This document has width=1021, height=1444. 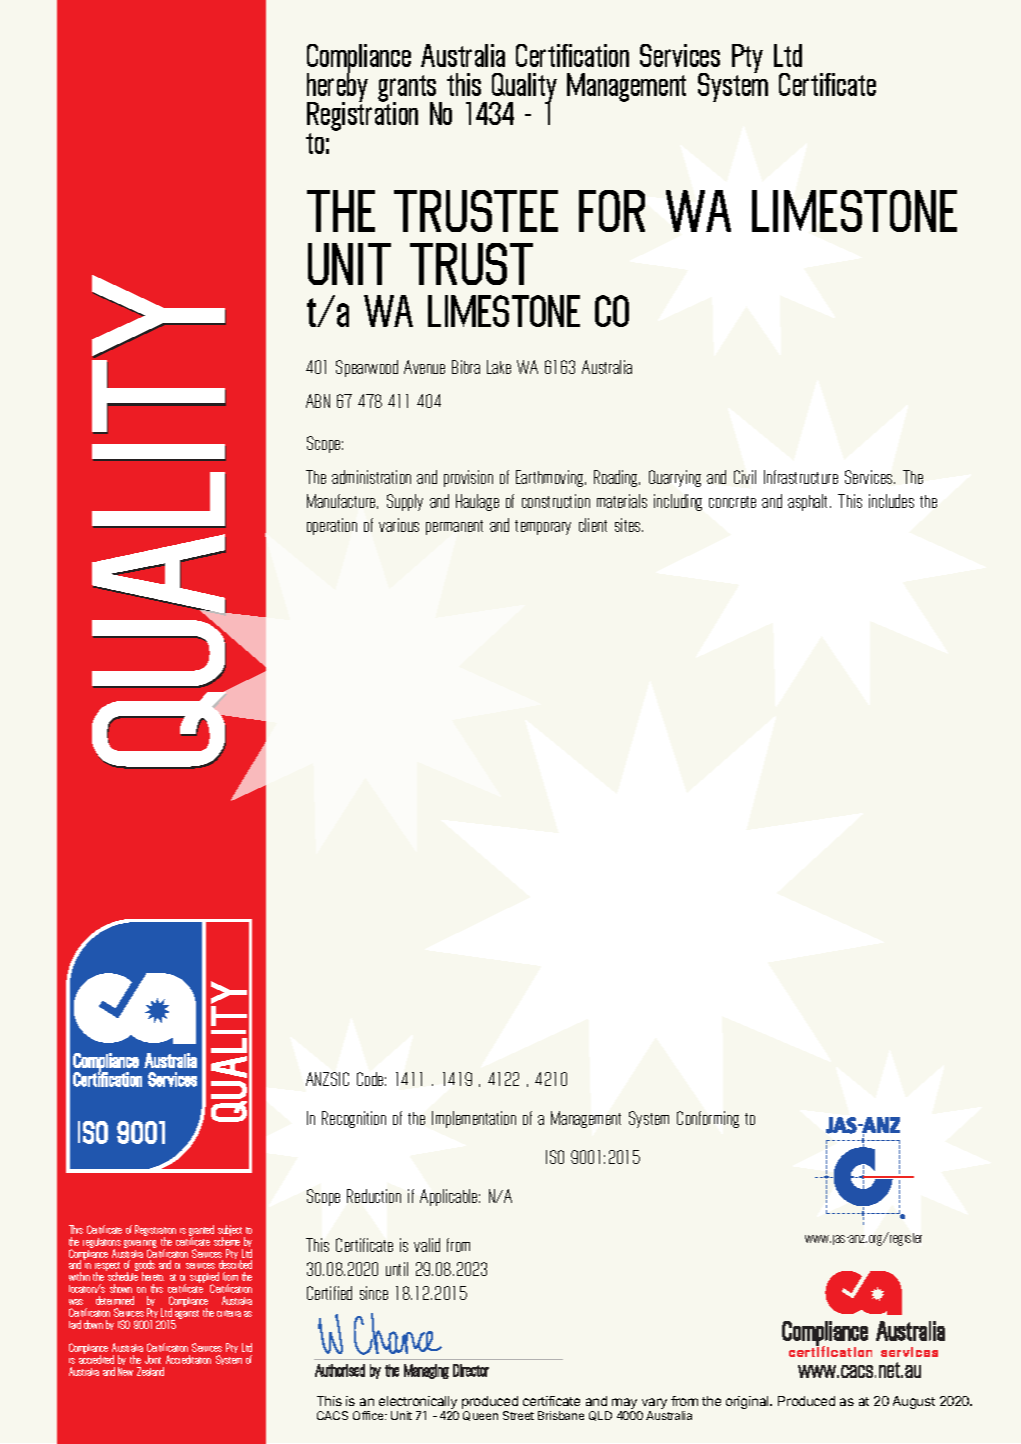 What do you see at coordinates (337, 87) in the document?
I see `hereby` at bounding box center [337, 87].
